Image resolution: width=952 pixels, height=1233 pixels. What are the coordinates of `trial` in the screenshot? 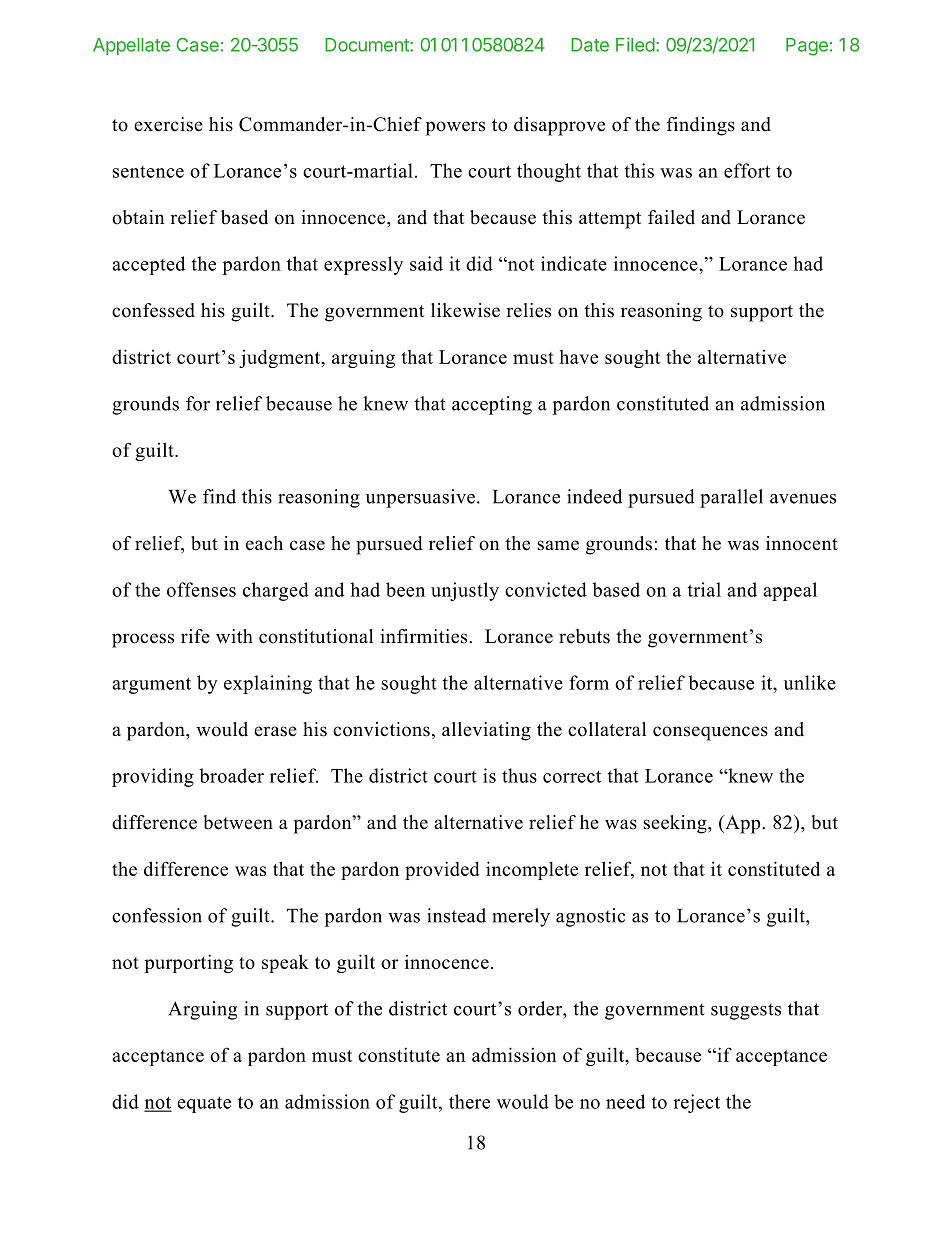 It's located at (704, 589).
